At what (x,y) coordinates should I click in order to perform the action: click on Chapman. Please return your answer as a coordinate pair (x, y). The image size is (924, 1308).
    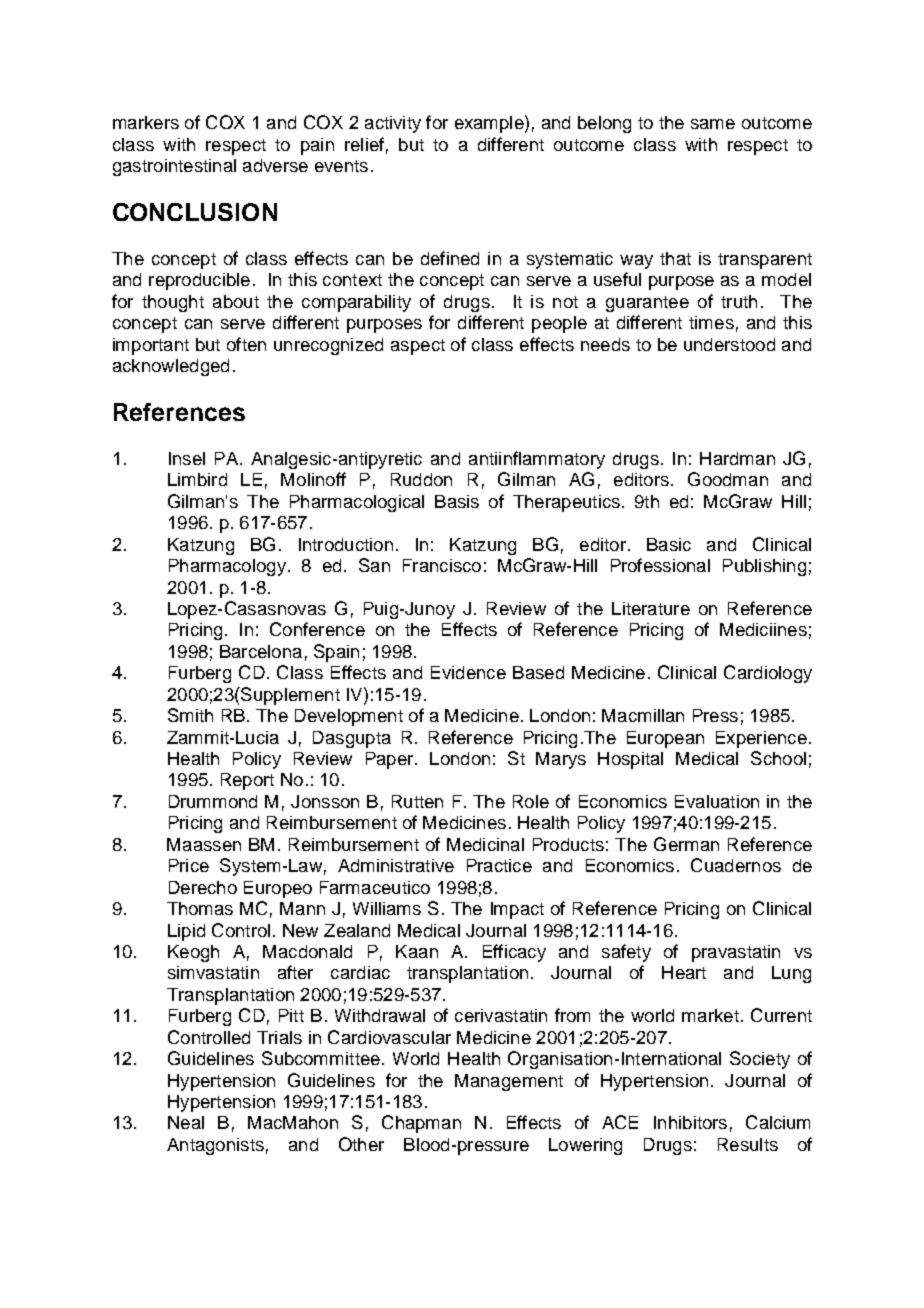
    Looking at the image, I should click on (421, 1124).
